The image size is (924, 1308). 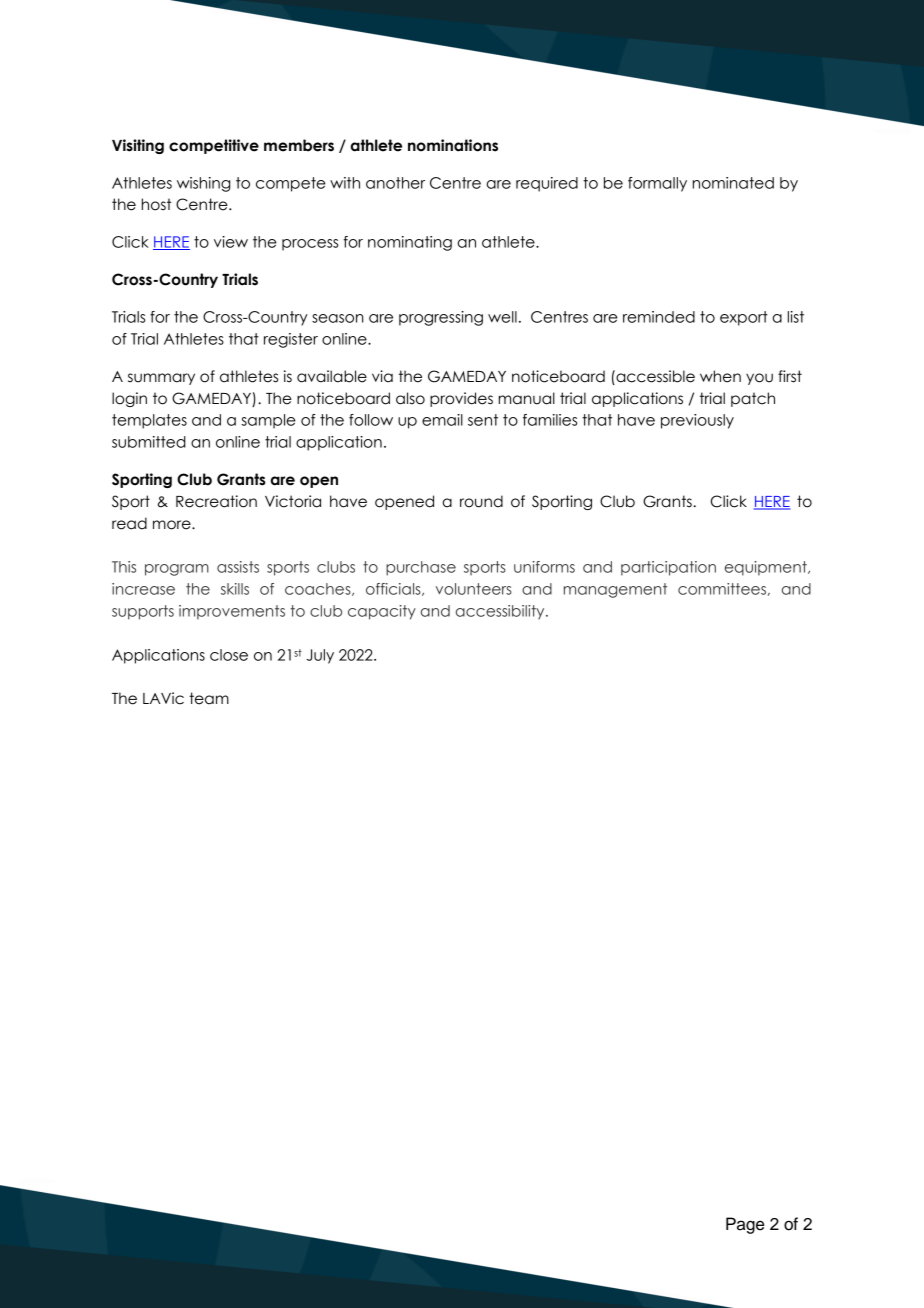 What do you see at coordinates (235, 589) in the page?
I see `skills` at bounding box center [235, 589].
